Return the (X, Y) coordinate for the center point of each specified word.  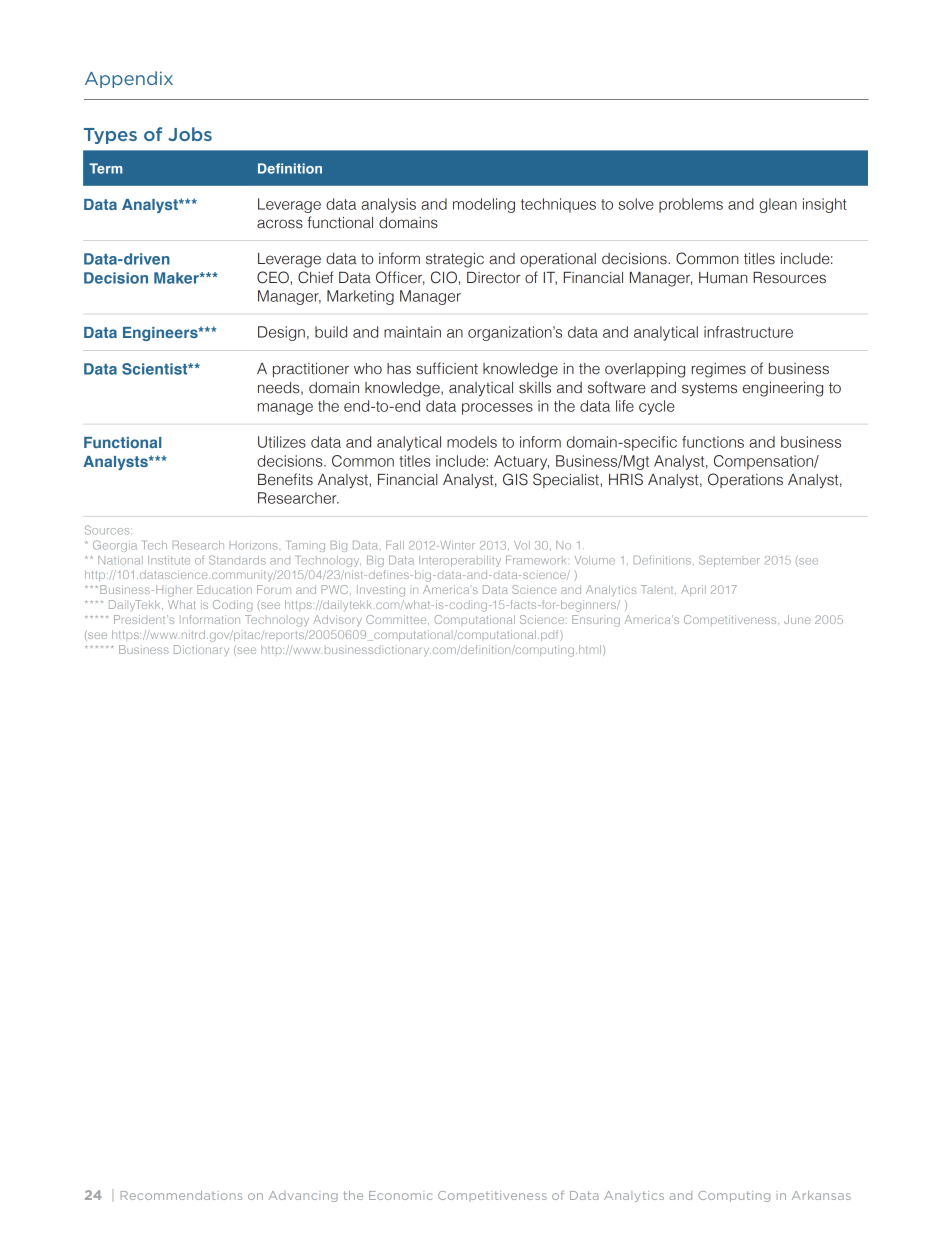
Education (224, 589)
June (797, 619)
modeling (484, 205)
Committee (397, 619)
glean (778, 205)
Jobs (190, 134)
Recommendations (181, 1195)
